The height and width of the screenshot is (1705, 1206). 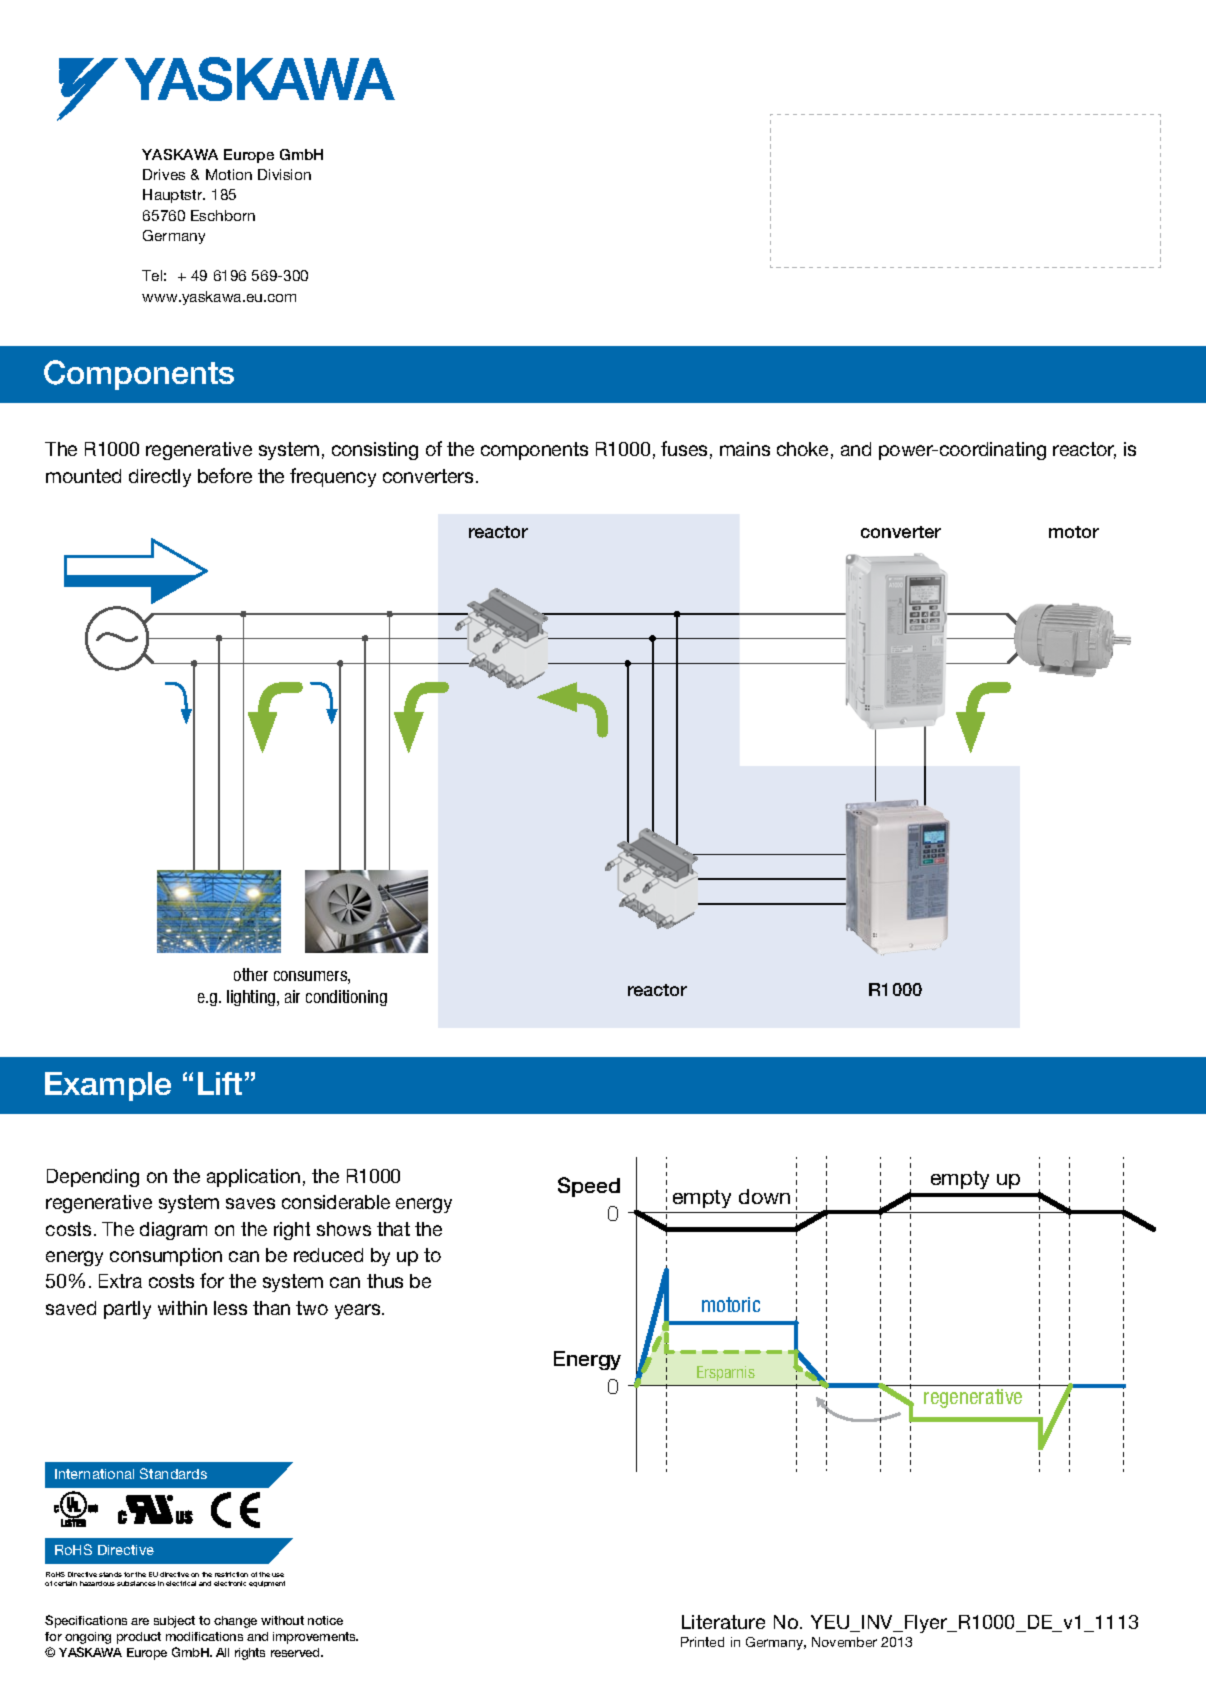 I want to click on notice, so click(x=325, y=1620).
